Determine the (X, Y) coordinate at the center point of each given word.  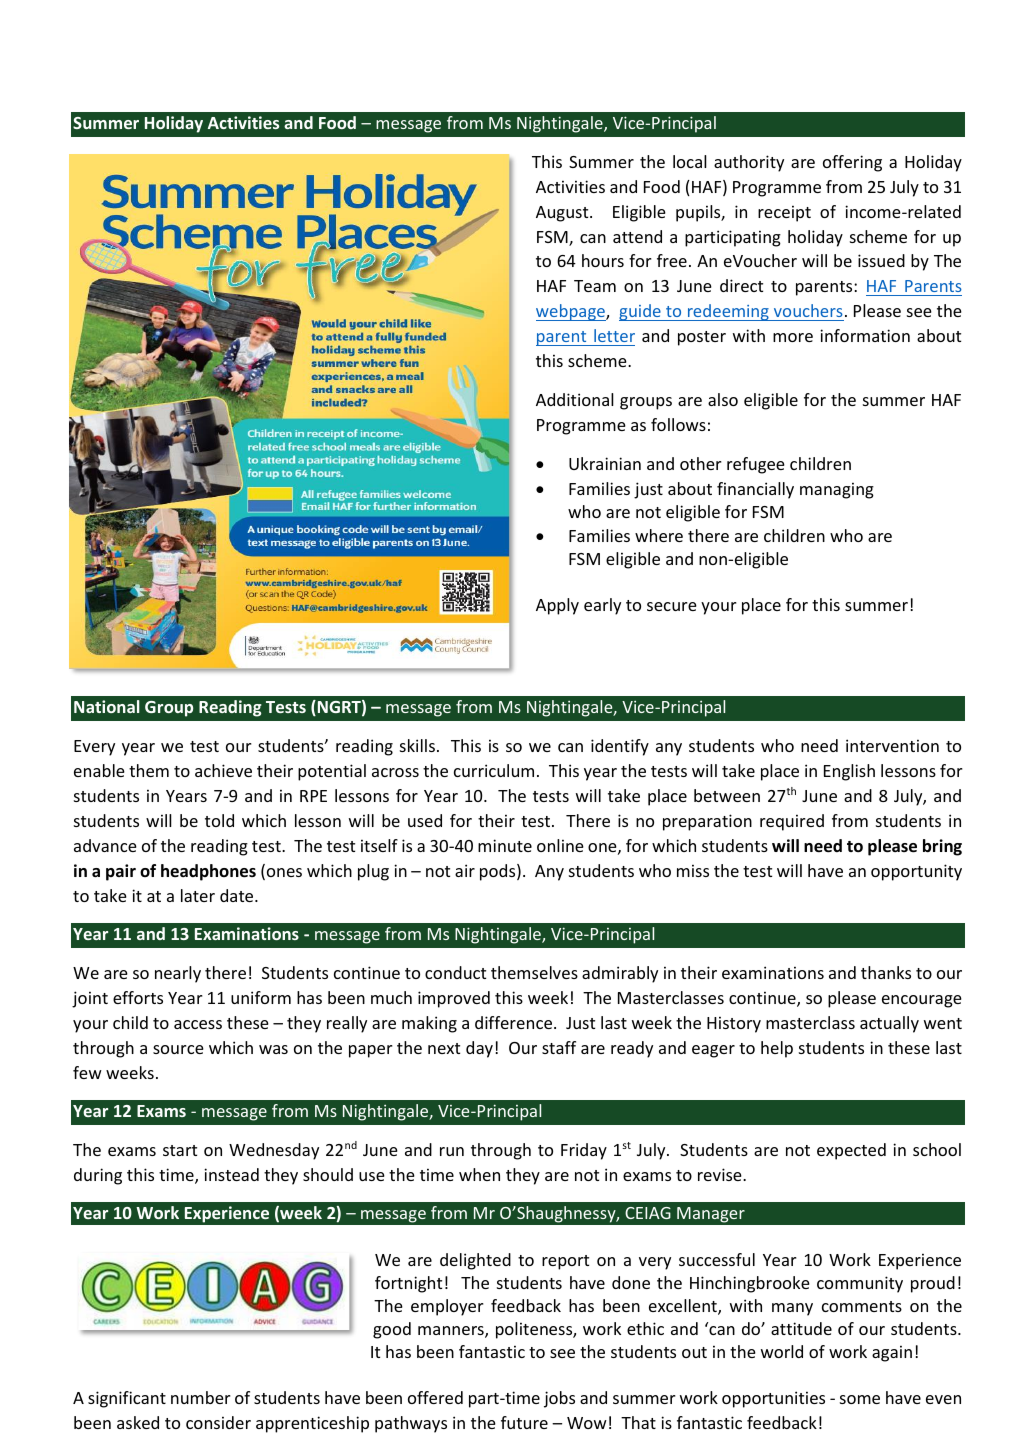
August (563, 214)
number (201, 1397)
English (849, 772)
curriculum (494, 770)
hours (603, 260)
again (892, 1353)
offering (852, 163)
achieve (223, 770)
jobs (559, 1399)
